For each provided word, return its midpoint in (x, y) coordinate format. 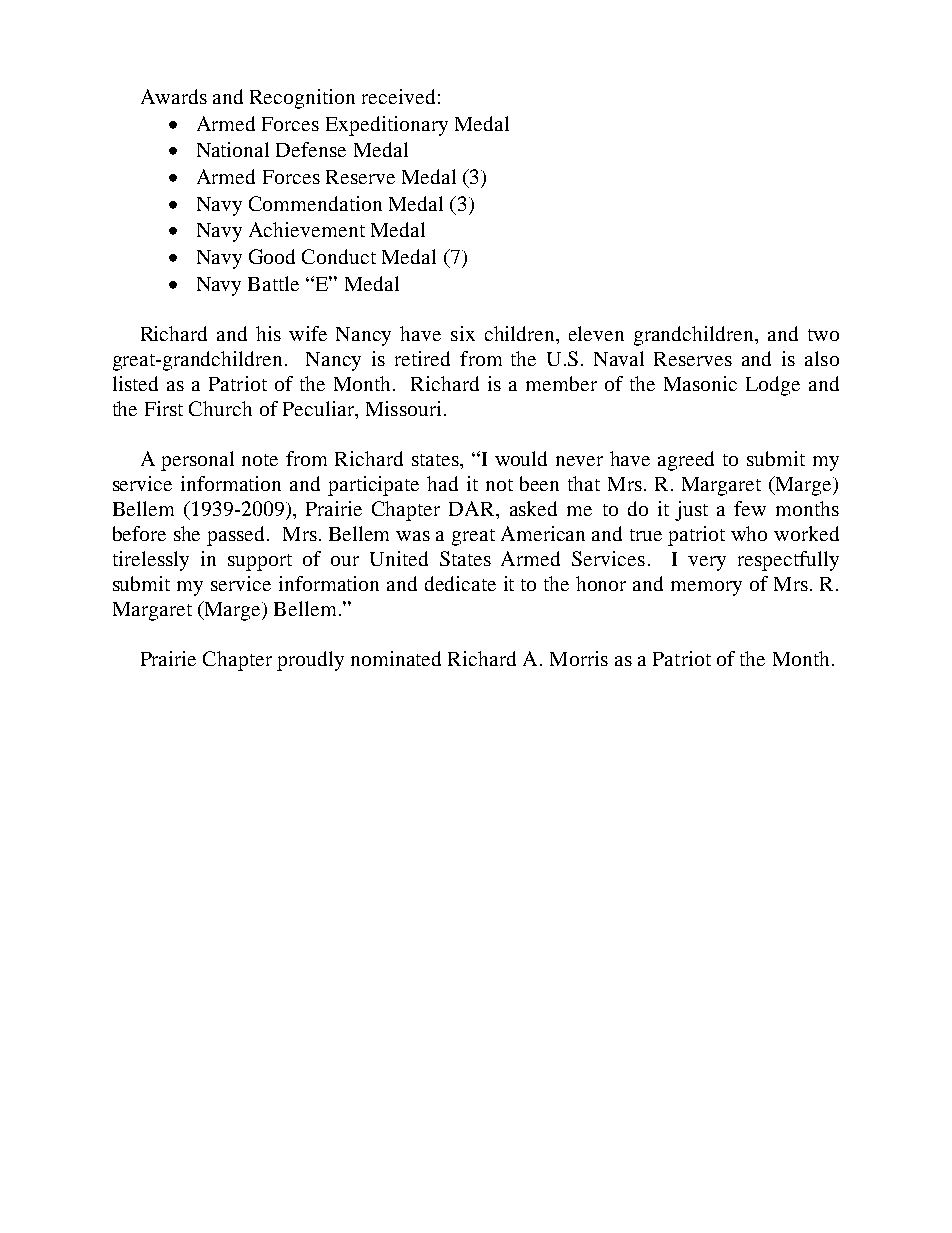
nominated (396, 658)
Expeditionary (387, 126)
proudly (310, 661)
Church (220, 408)
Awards (174, 96)
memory (706, 588)
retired (422, 358)
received (398, 96)
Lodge (773, 386)
